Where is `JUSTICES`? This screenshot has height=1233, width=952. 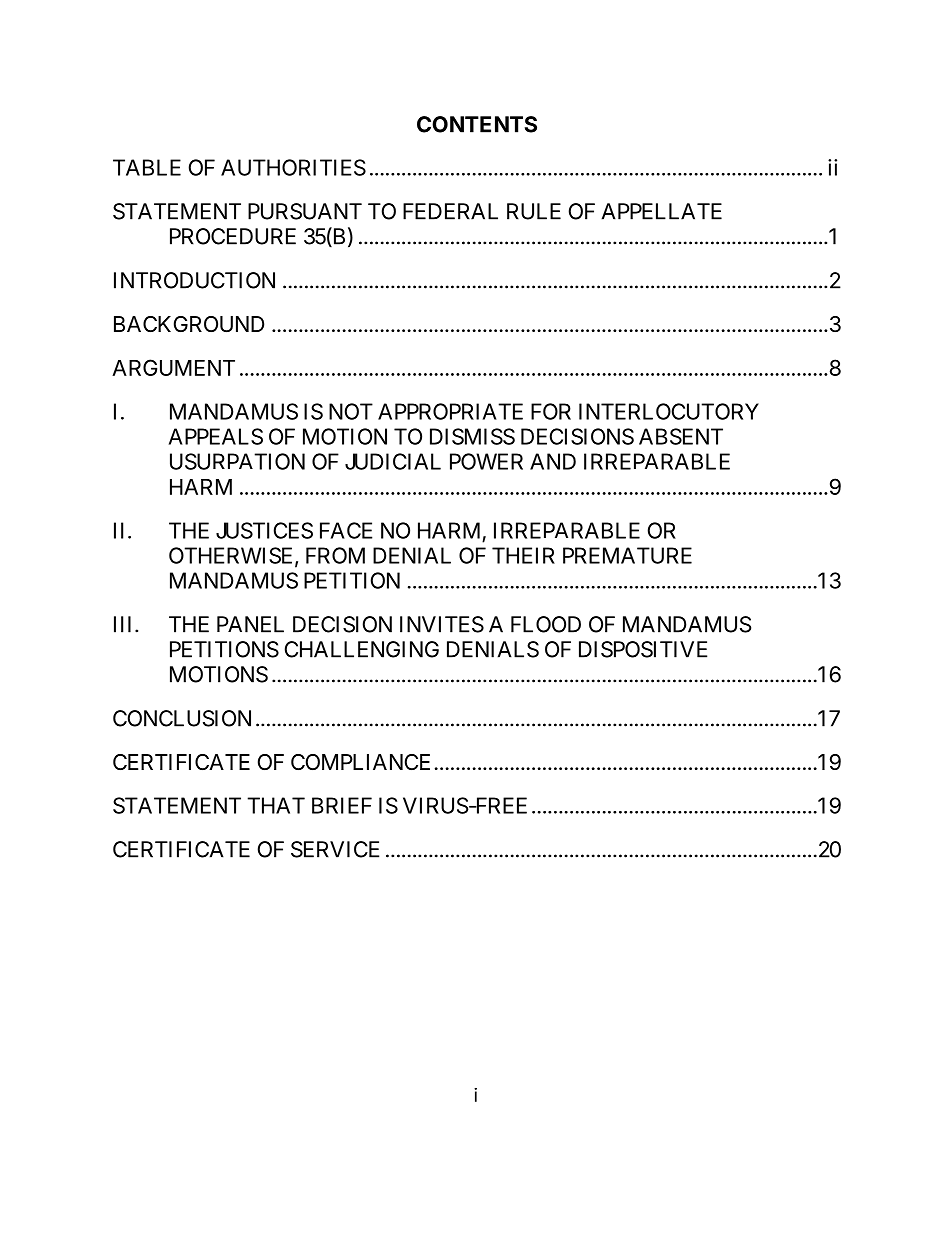 JUSTICES is located at coordinates (264, 530).
